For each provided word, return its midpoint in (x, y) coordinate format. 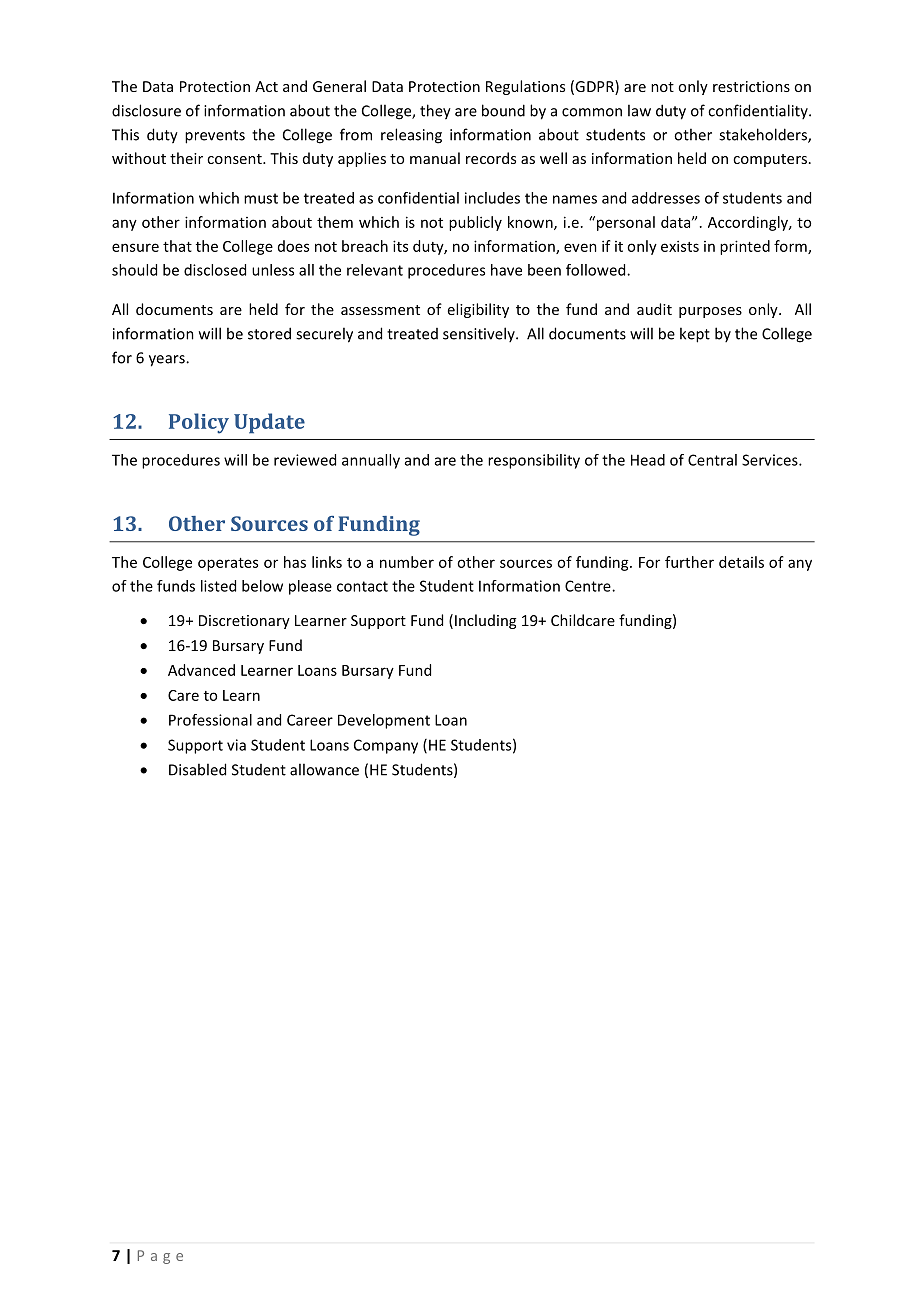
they (435, 112)
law (639, 110)
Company (386, 746)
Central (712, 460)
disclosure (146, 110)
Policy (199, 423)
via (236, 745)
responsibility (534, 461)
